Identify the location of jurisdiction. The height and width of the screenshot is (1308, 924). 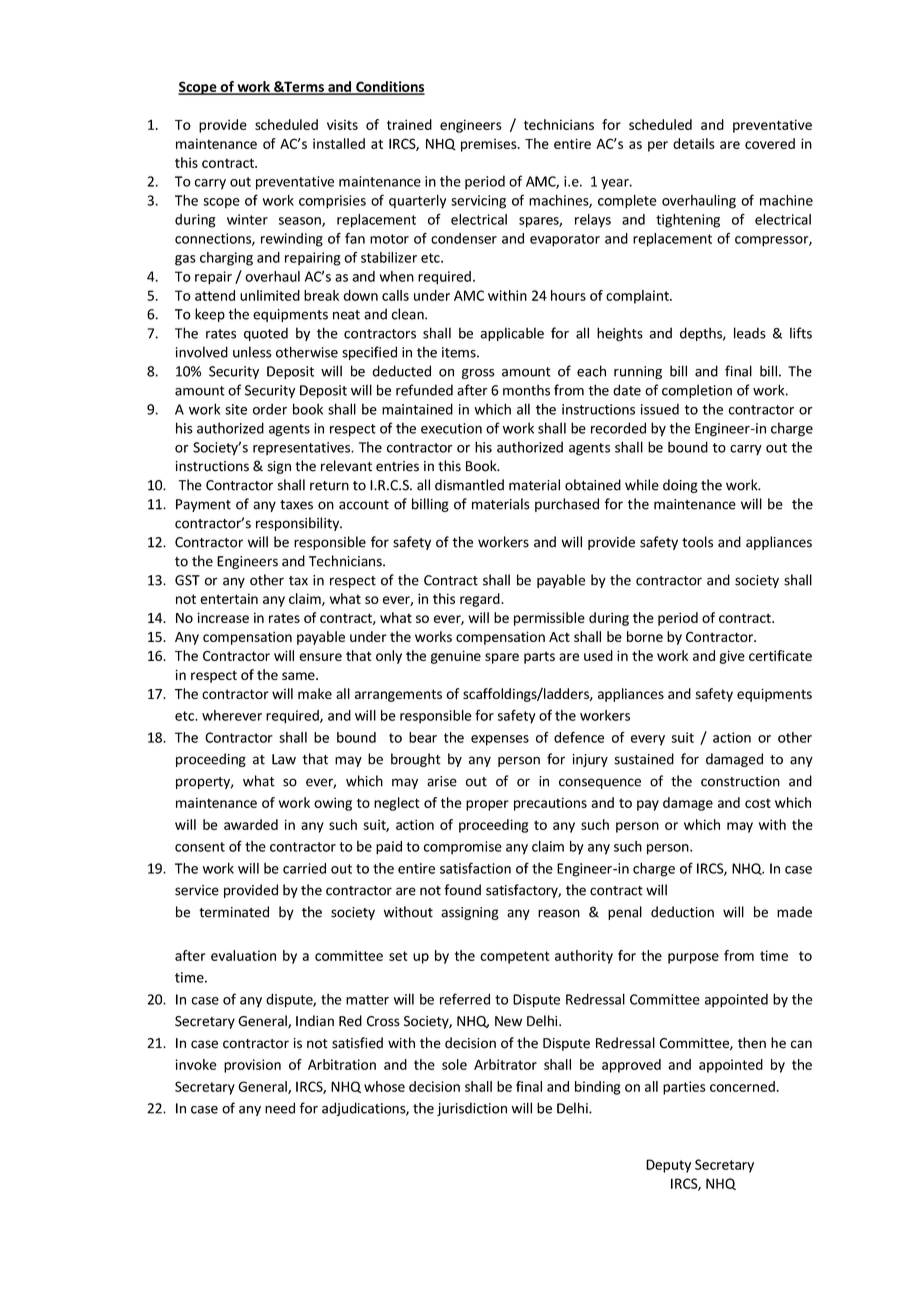
(472, 1109).
